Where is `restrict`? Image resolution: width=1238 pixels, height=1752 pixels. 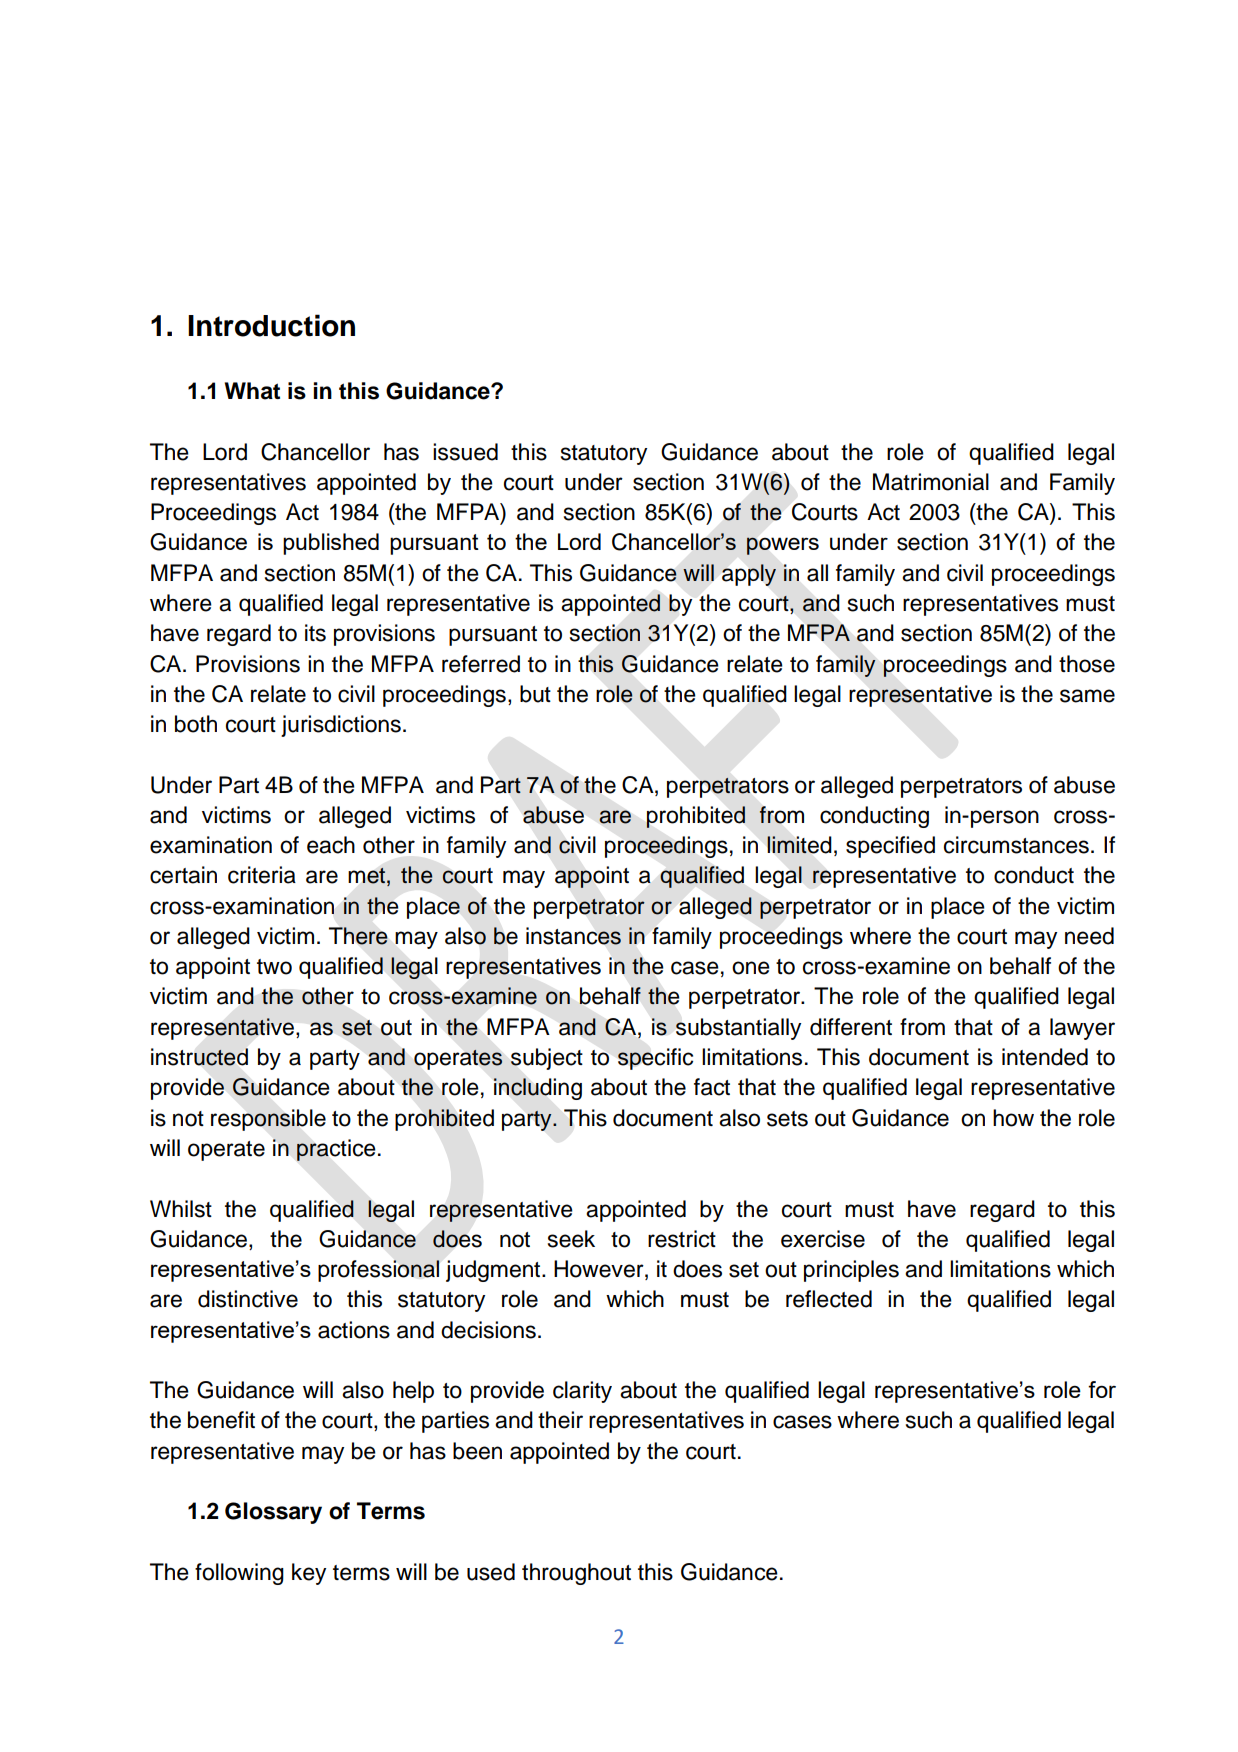 restrict is located at coordinates (682, 1239).
